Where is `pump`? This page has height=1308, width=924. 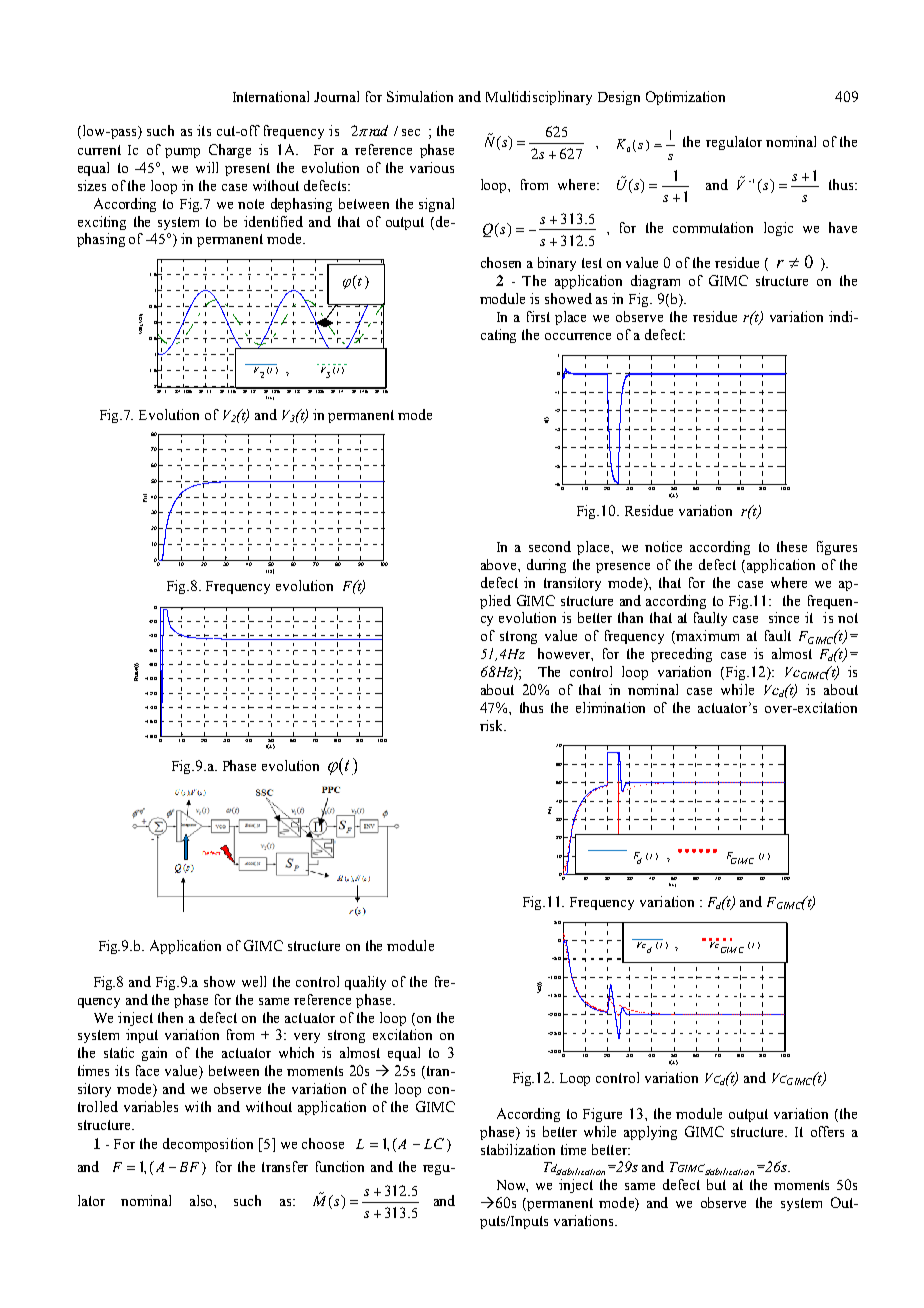
pump is located at coordinates (182, 153).
